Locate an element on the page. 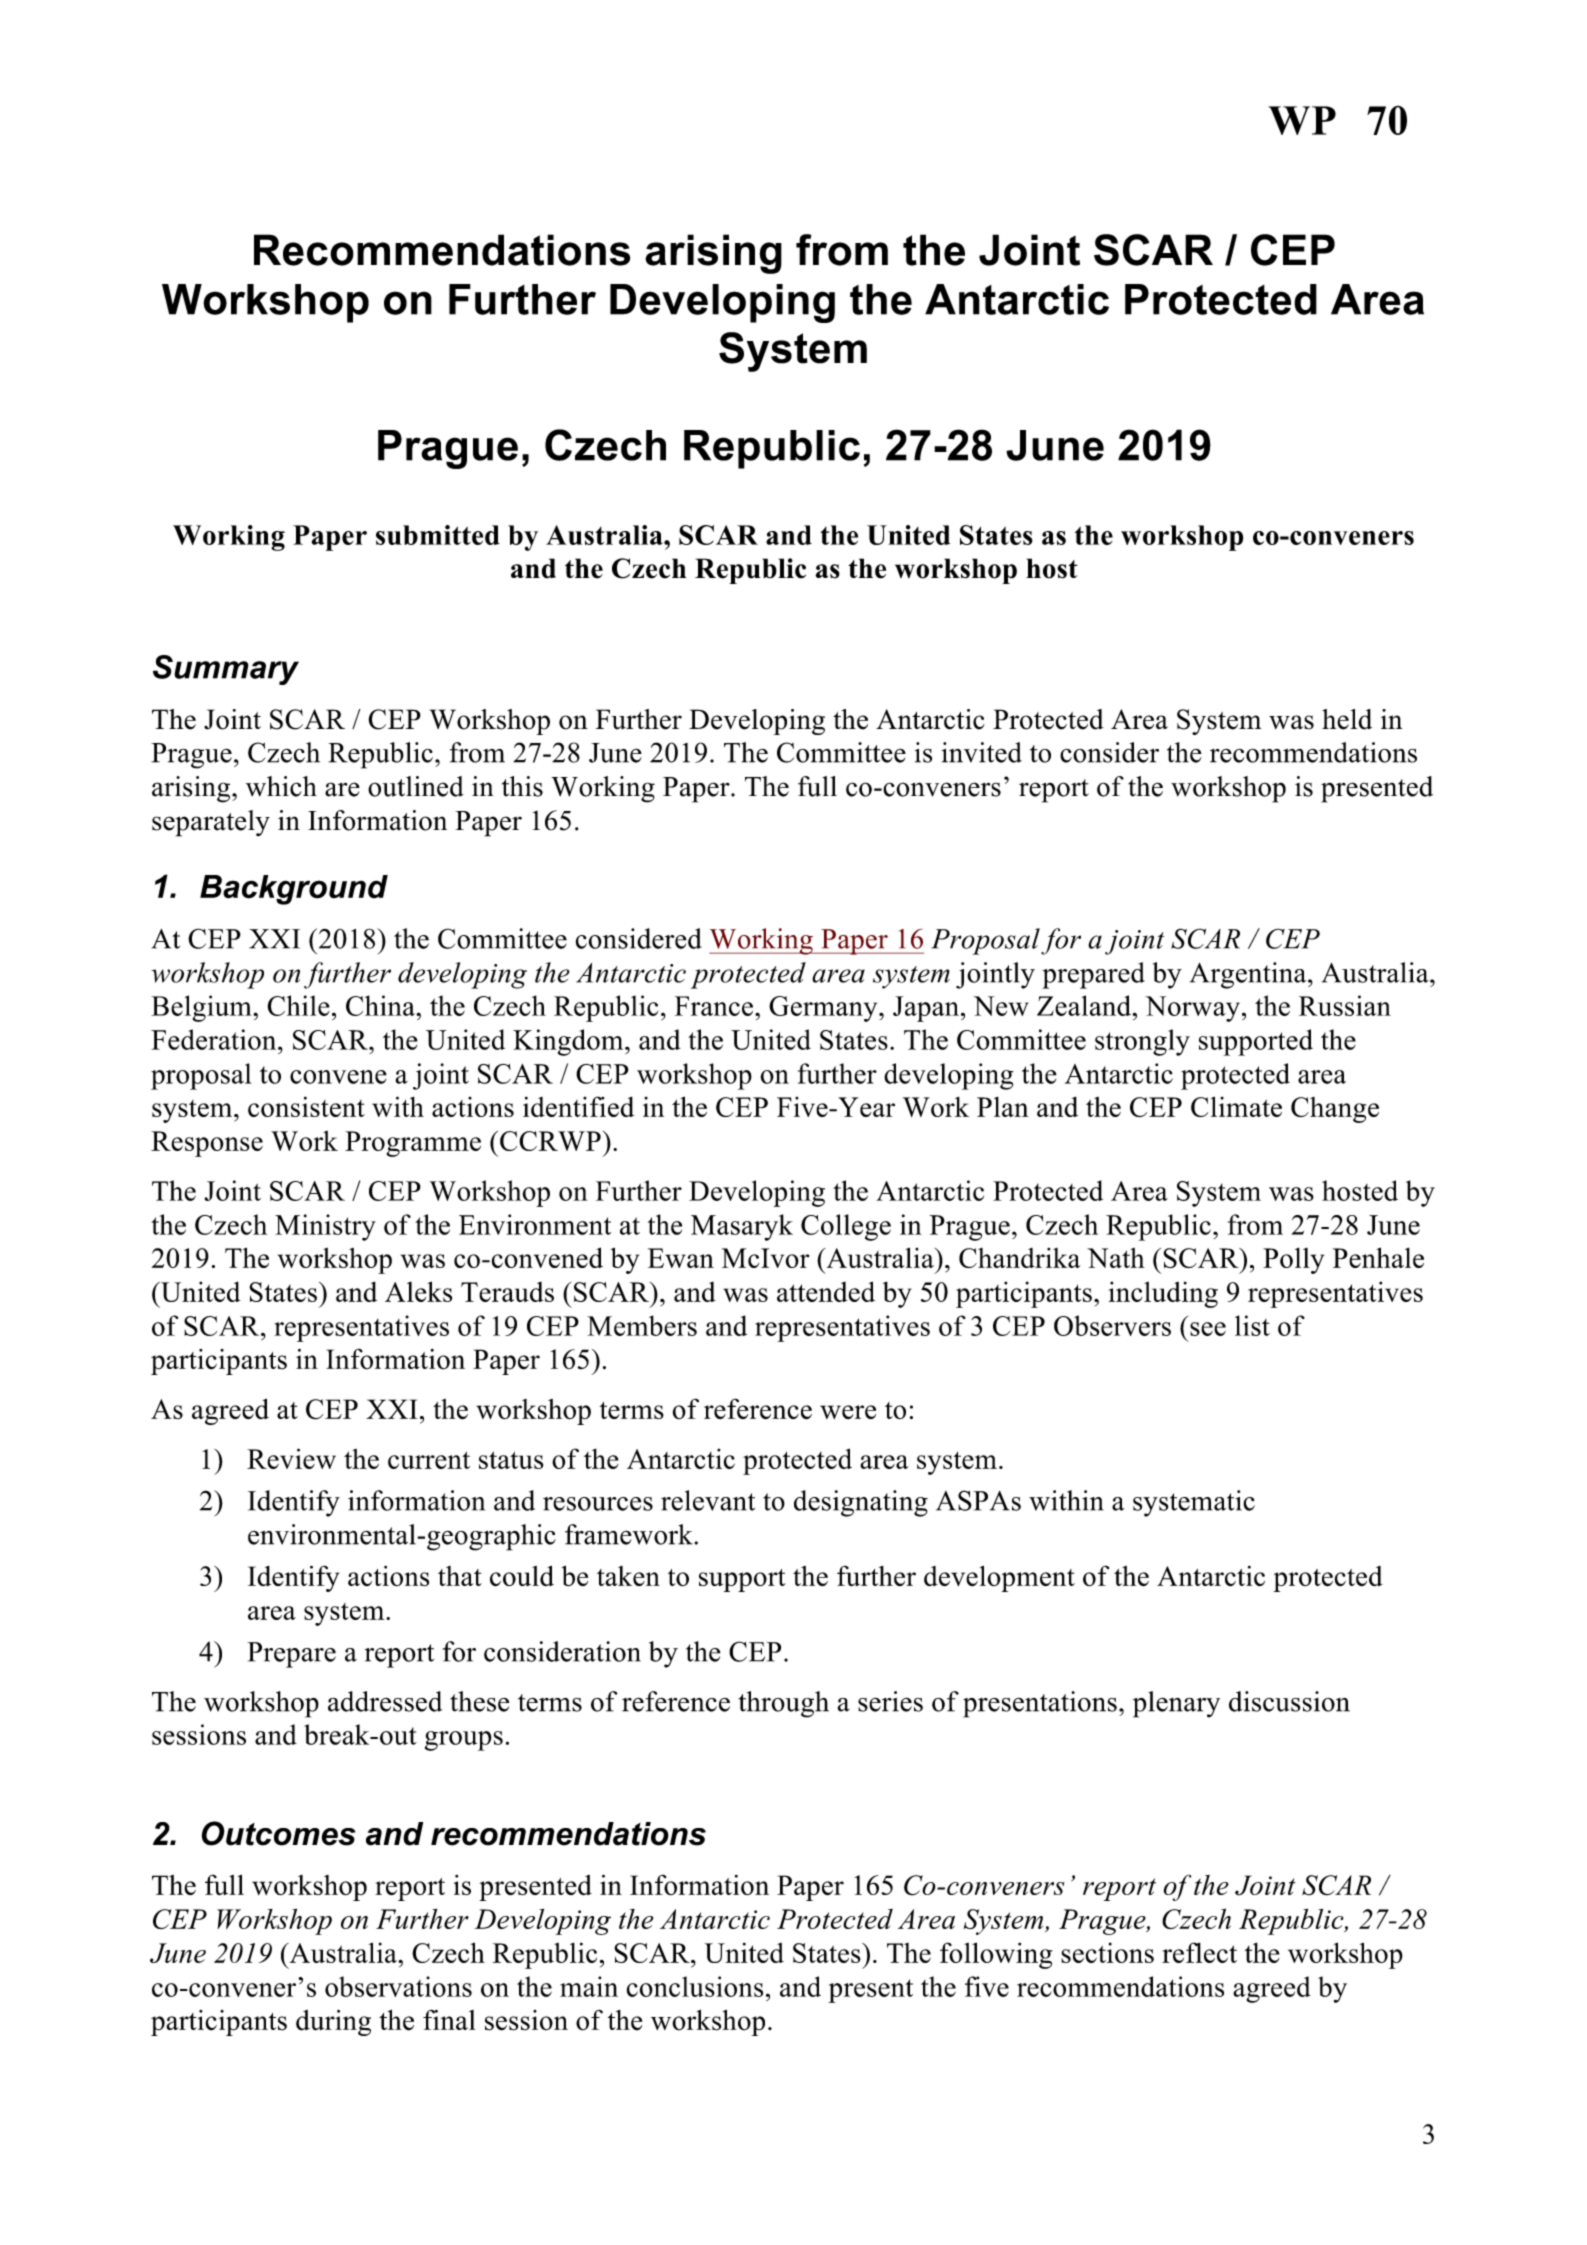 Image resolution: width=1587 pixels, height=2245 pixels. Ministry is located at coordinates (325, 1227).
